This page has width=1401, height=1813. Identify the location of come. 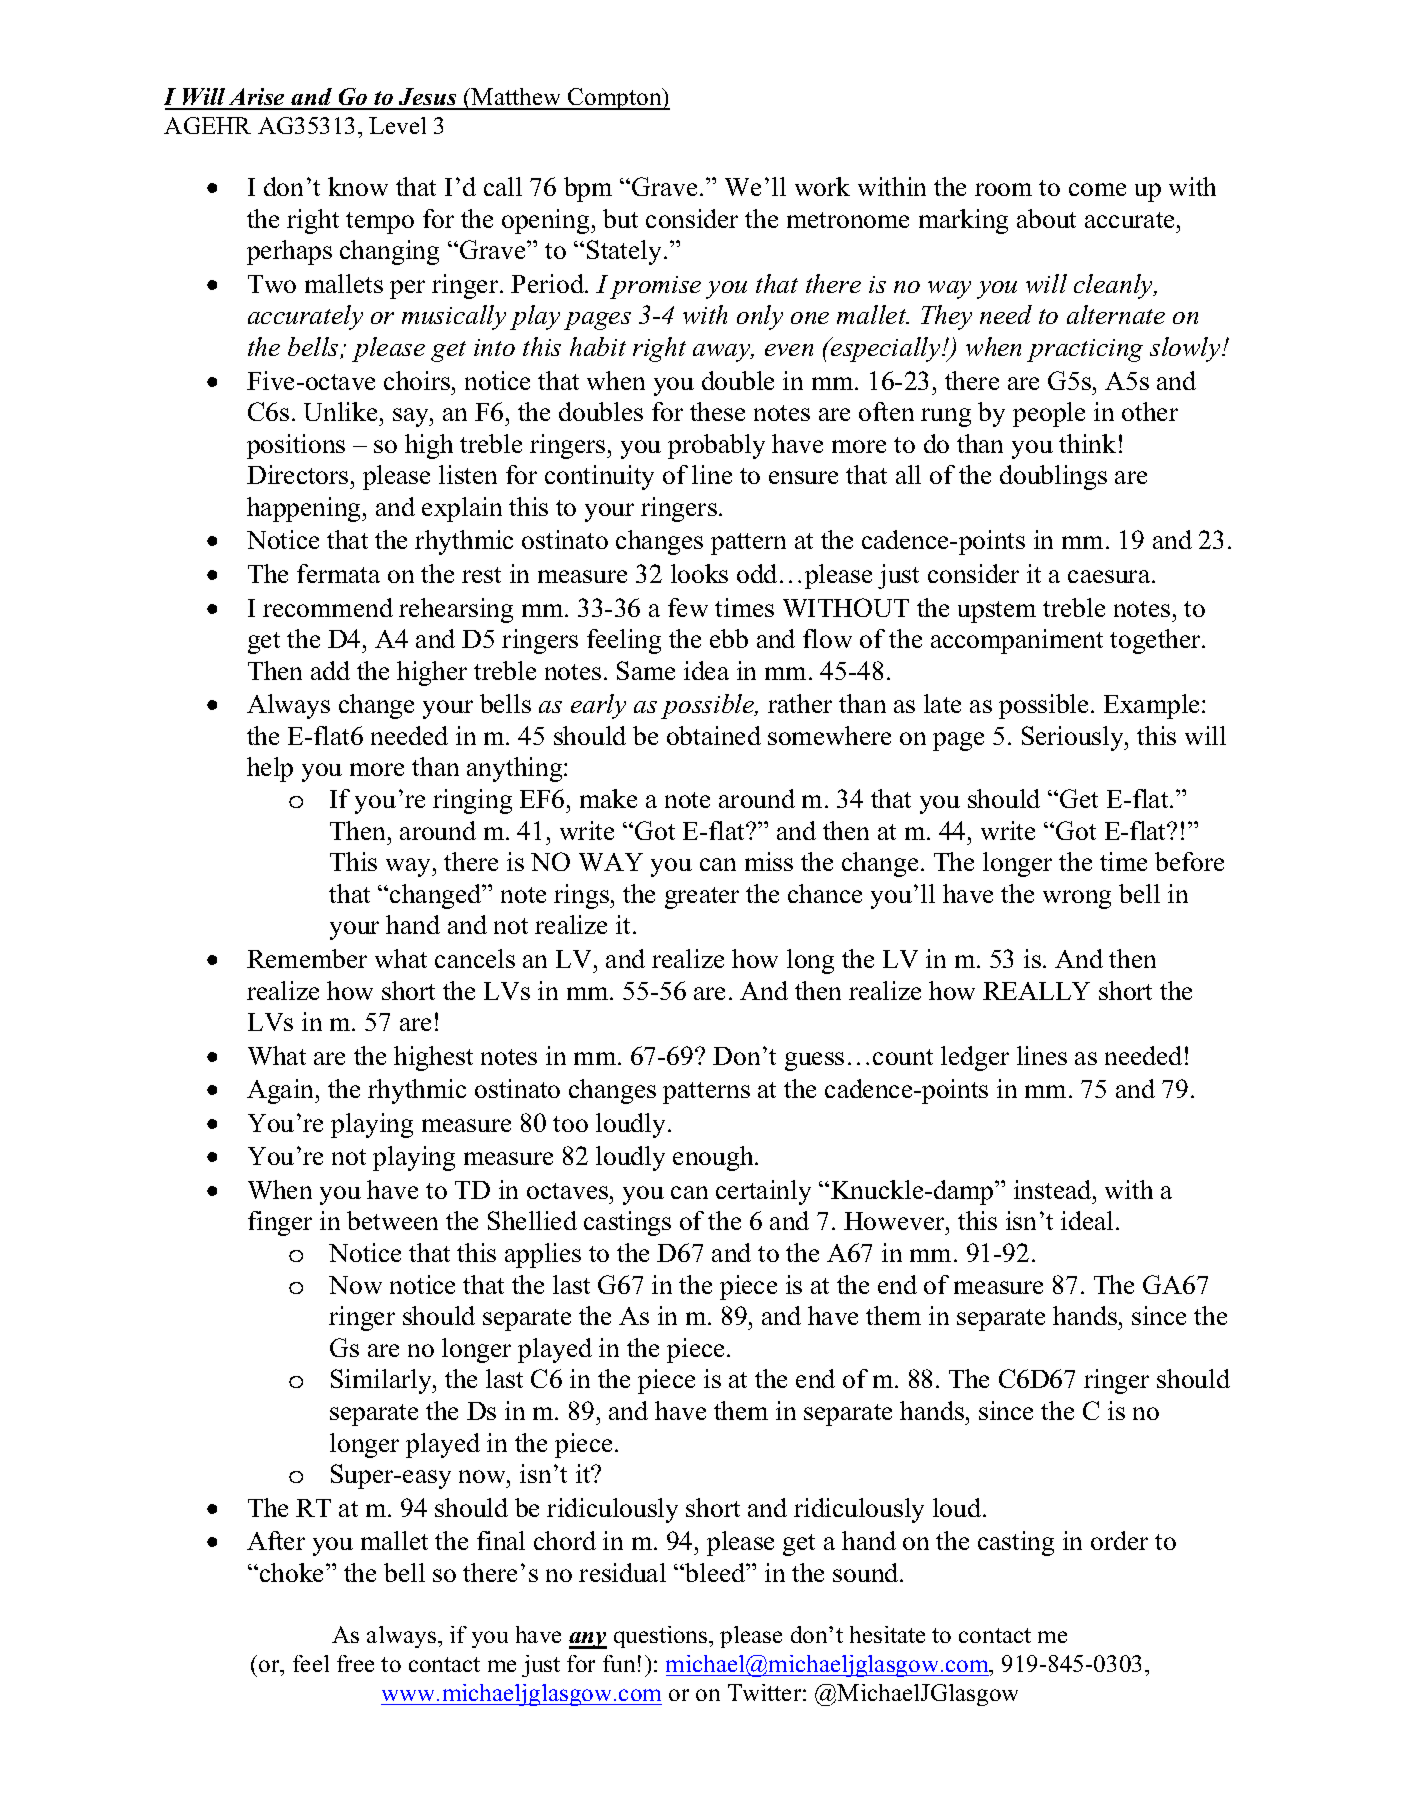
(1097, 189).
